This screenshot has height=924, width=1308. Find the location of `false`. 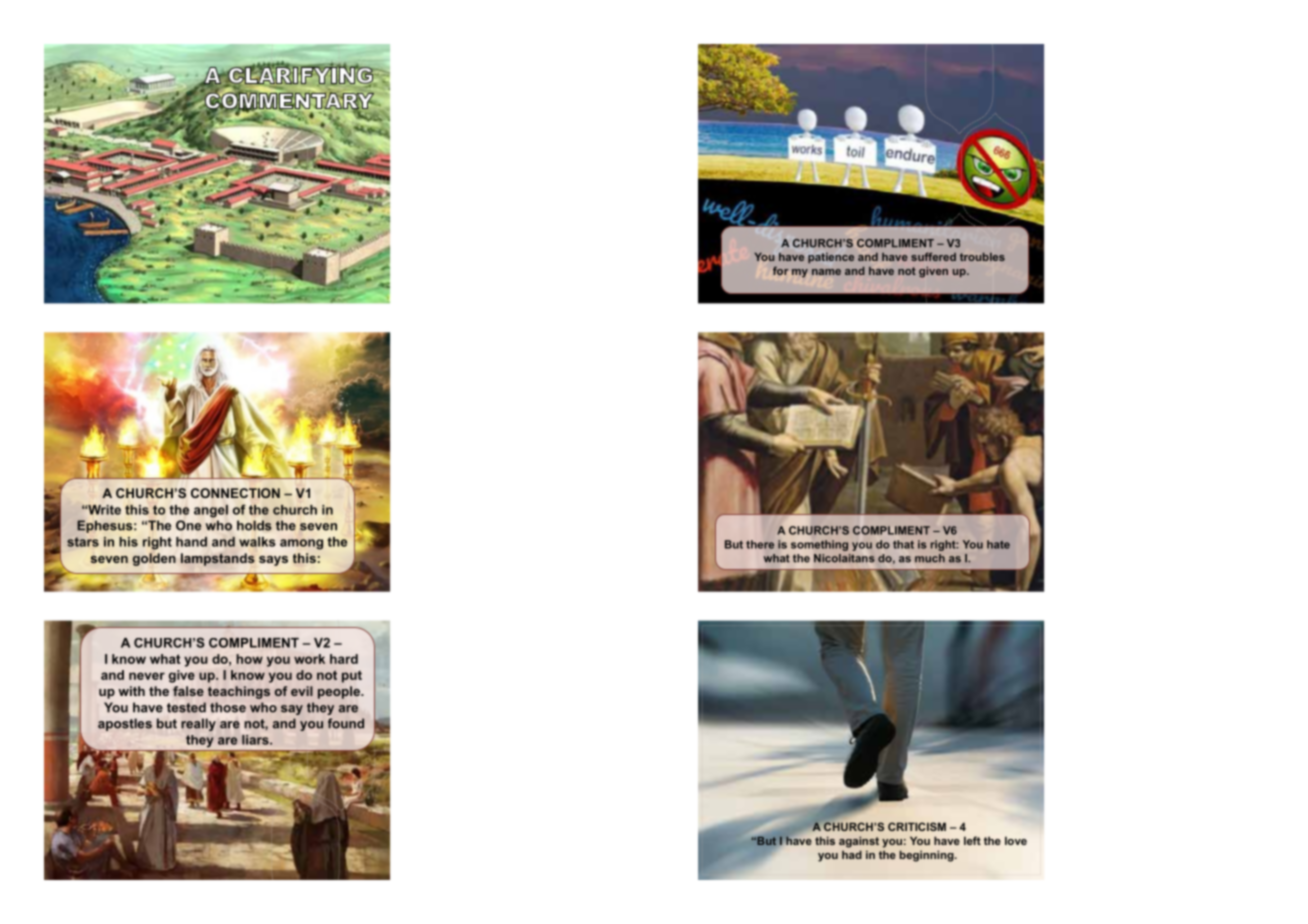

false is located at coordinates (188, 691).
